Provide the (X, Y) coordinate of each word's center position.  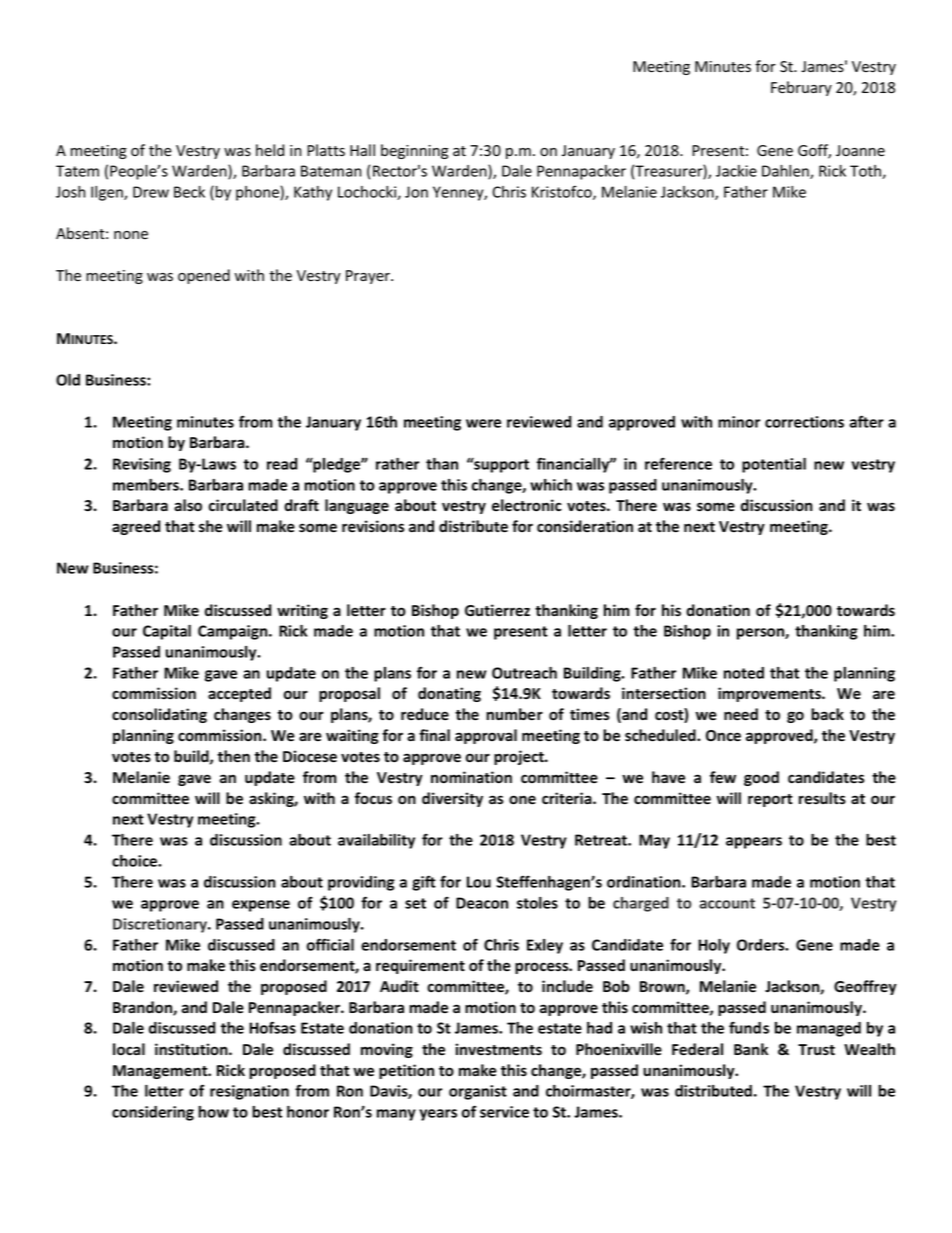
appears (754, 843)
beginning (414, 151)
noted (744, 673)
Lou (479, 882)
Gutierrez (497, 610)
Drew (151, 192)
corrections (804, 422)
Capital (167, 632)
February (801, 88)
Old (68, 380)
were (483, 423)
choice (135, 861)
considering (153, 1113)
